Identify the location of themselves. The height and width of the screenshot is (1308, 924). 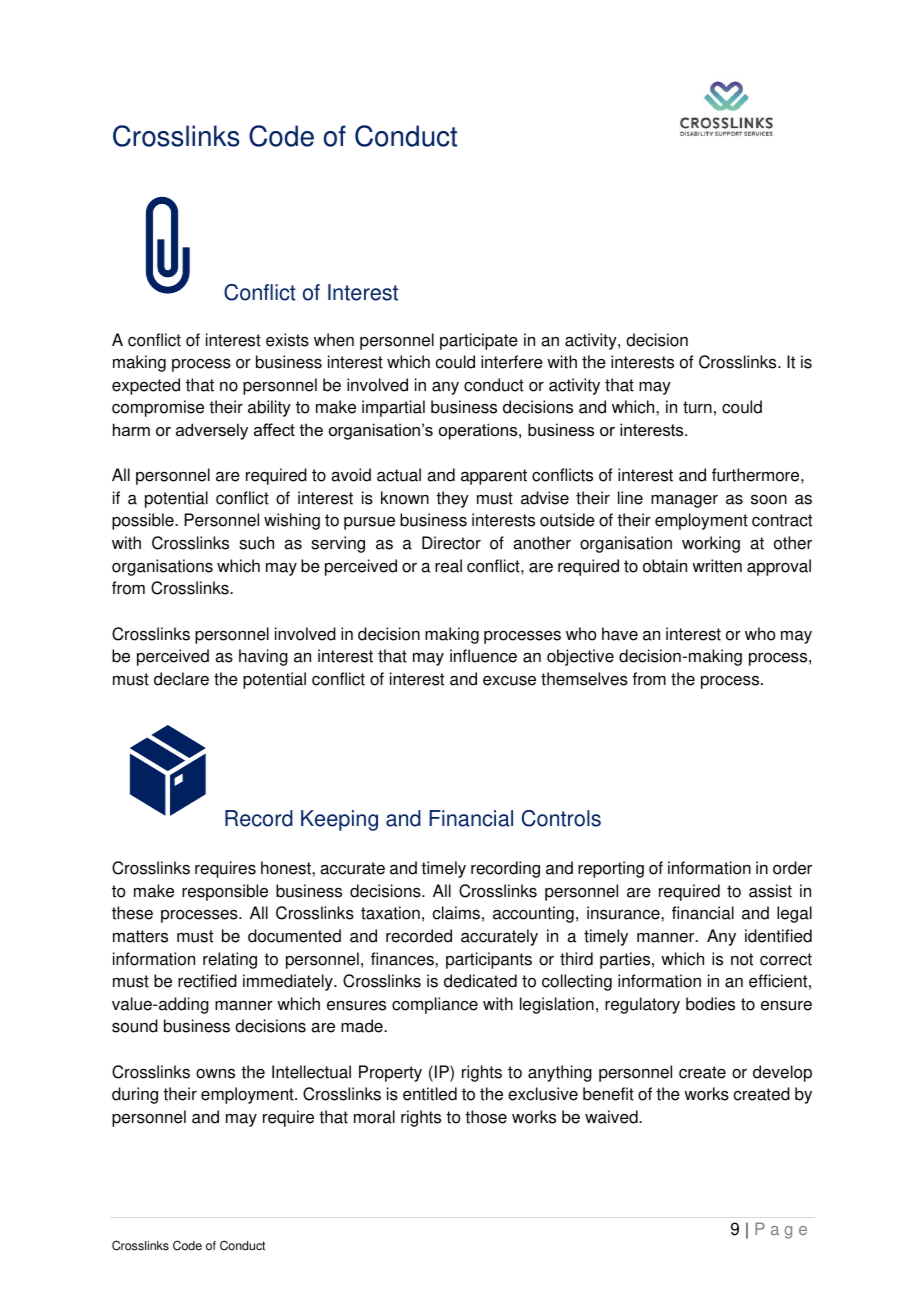
(584, 679).
